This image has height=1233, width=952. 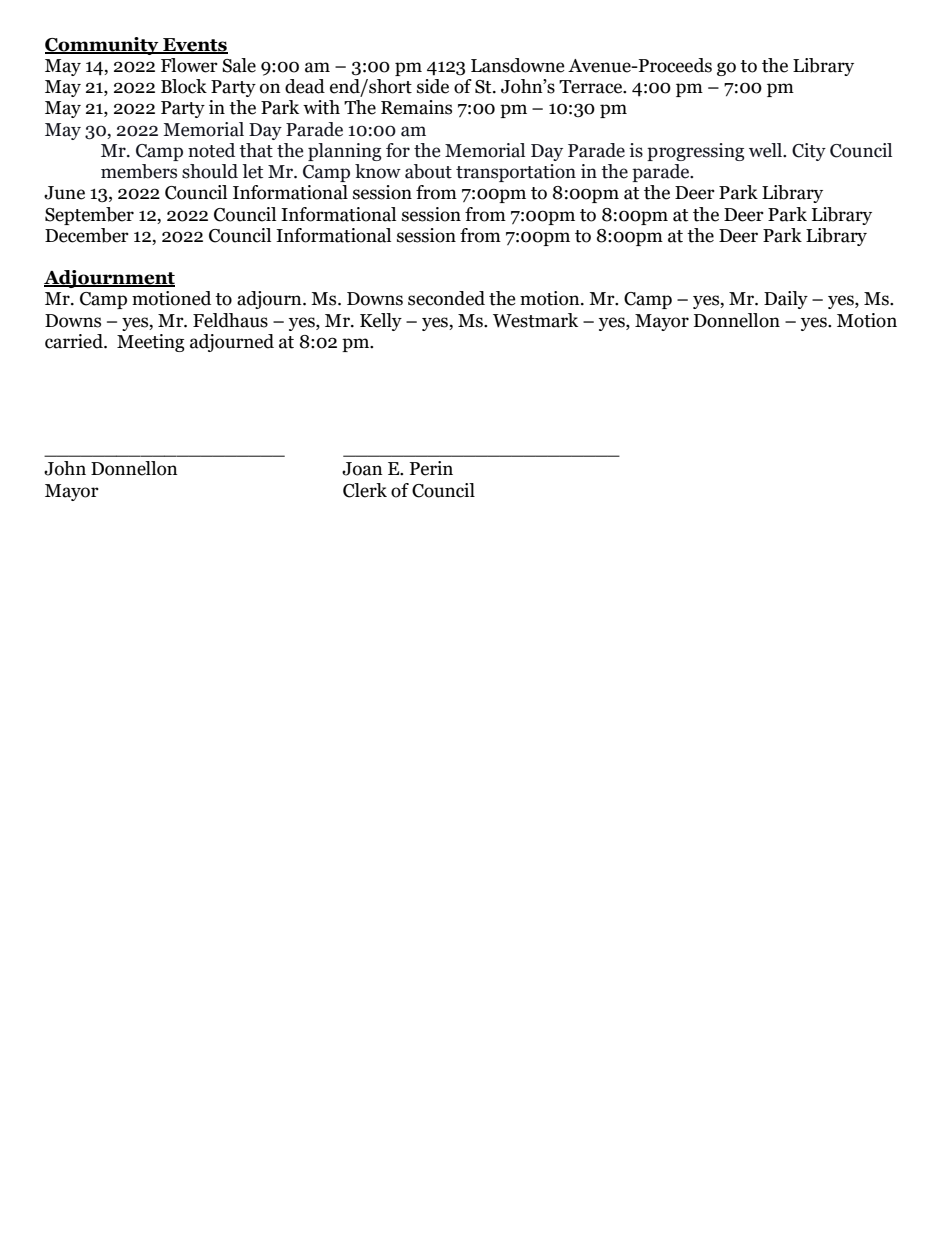 What do you see at coordinates (89, 216) in the image?
I see `September` at bounding box center [89, 216].
